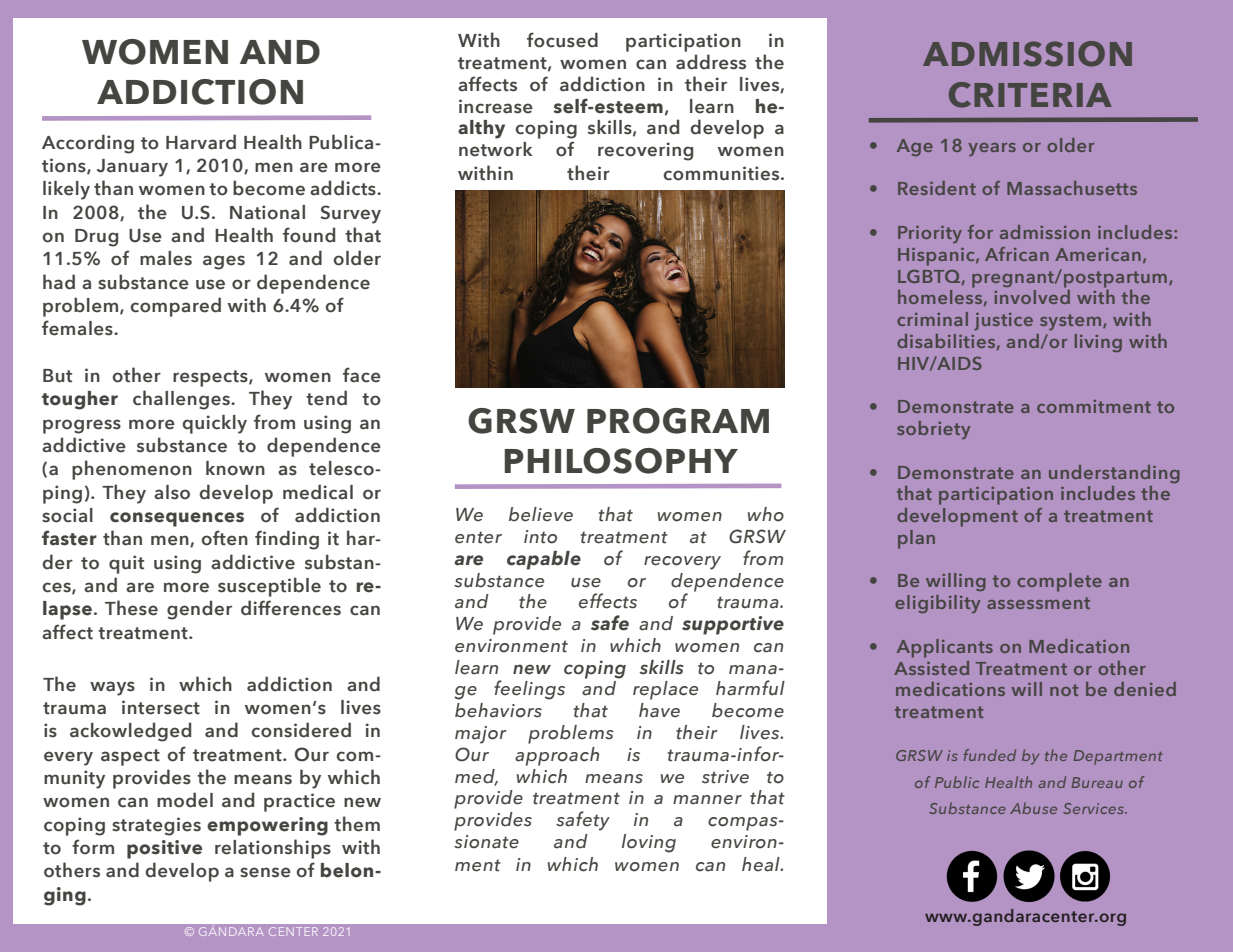  Describe the element at coordinates (562, 40) in the image. I see `focused` at that location.
